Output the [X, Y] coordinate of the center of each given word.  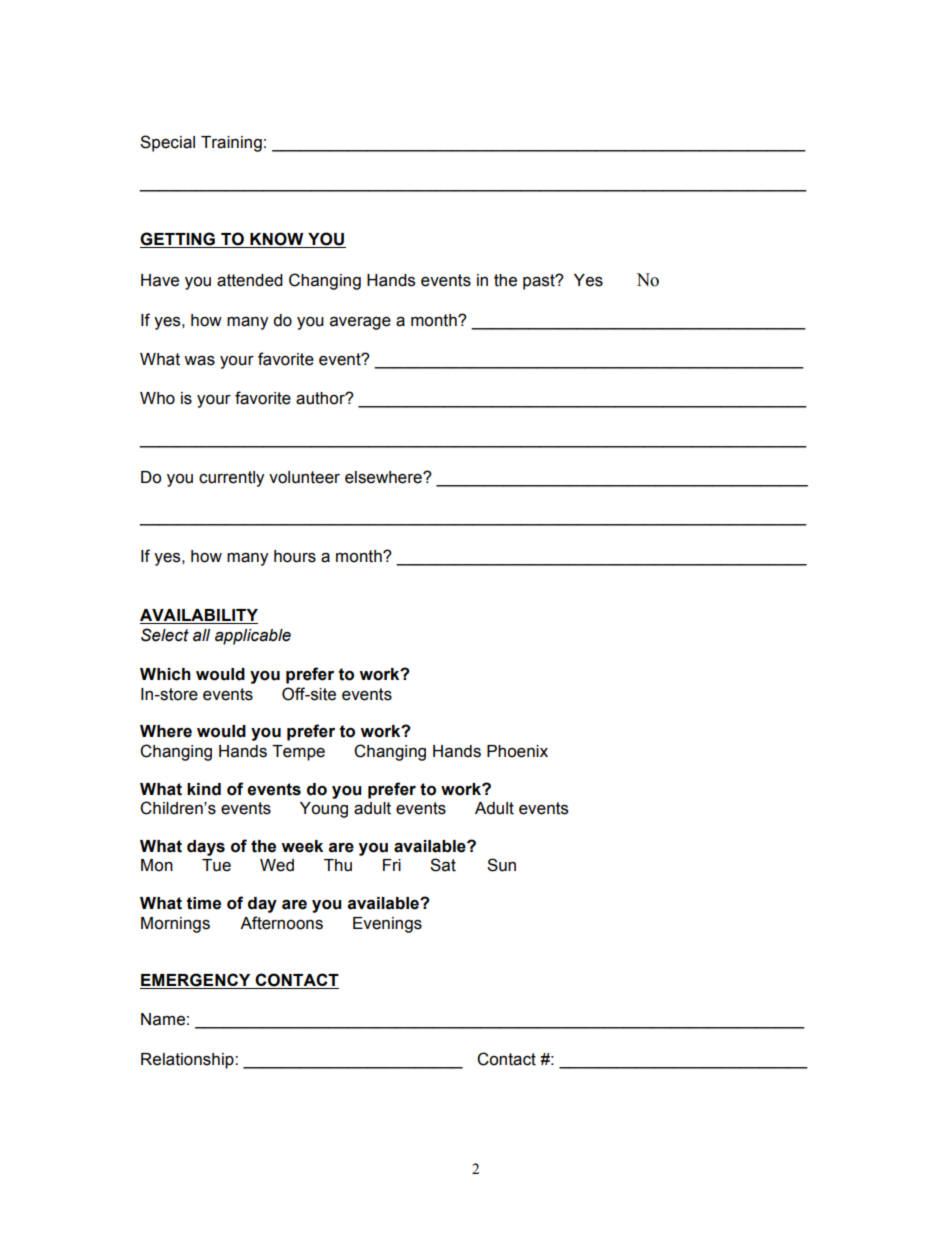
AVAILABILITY [199, 616]
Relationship [188, 1061]
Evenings [387, 925]
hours [295, 556]
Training [231, 144]
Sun [501, 865]
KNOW [277, 240]
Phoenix [517, 751]
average [360, 323]
